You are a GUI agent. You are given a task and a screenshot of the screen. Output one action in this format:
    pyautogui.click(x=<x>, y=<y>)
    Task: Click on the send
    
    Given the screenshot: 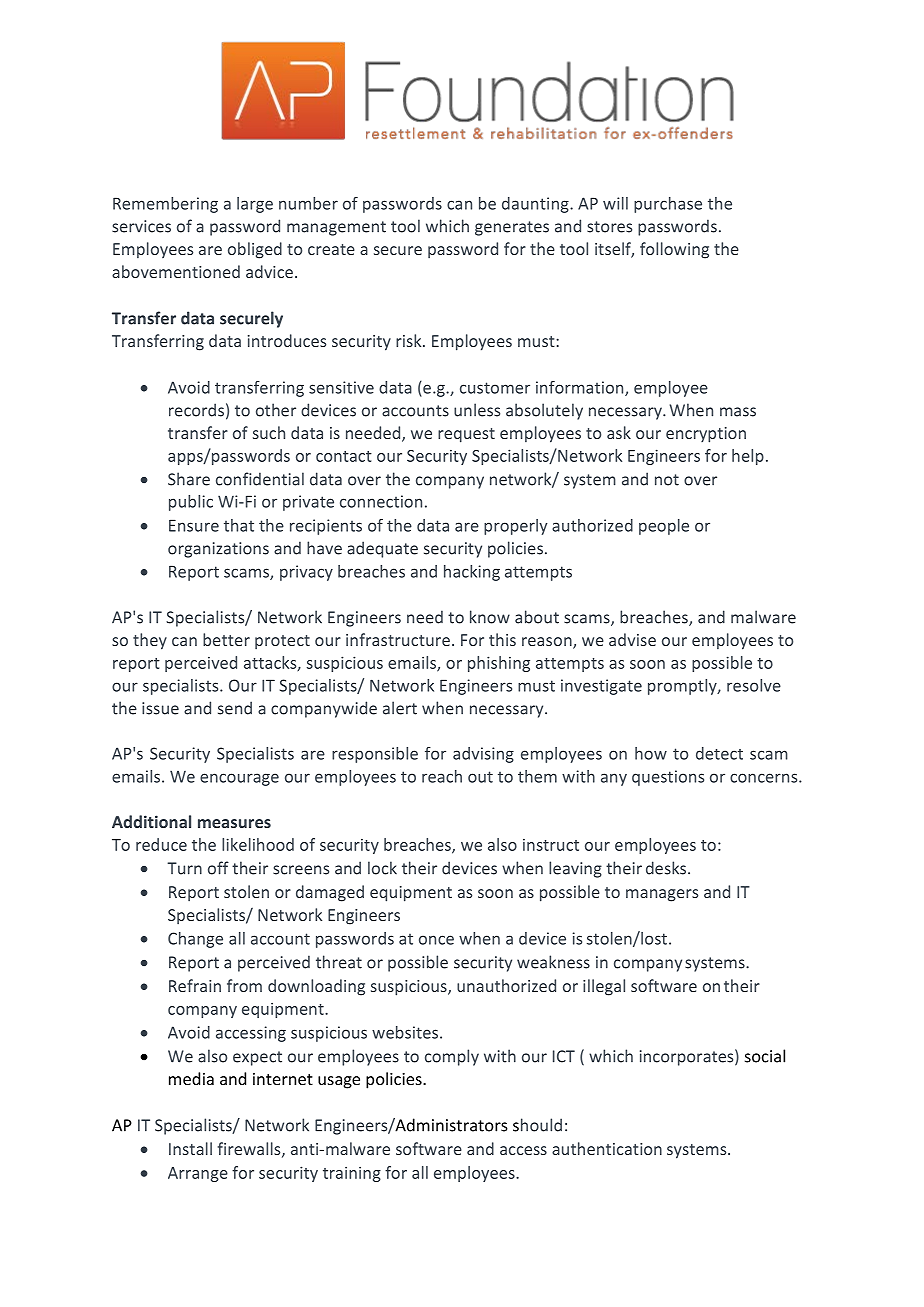 What is the action you would take?
    pyautogui.click(x=235, y=708)
